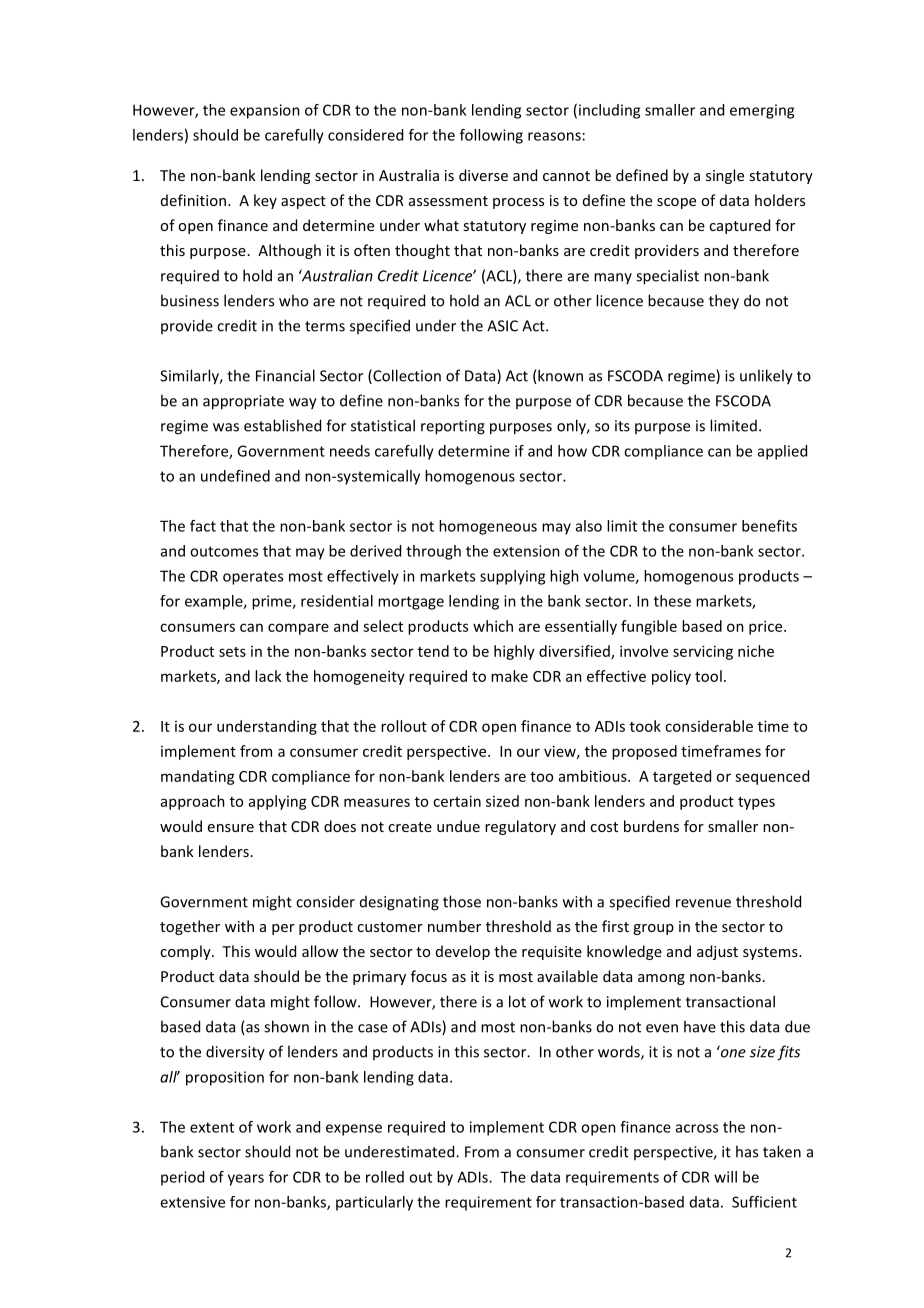  What do you see at coordinates (483, 175) in the image?
I see `diverse` at bounding box center [483, 175].
